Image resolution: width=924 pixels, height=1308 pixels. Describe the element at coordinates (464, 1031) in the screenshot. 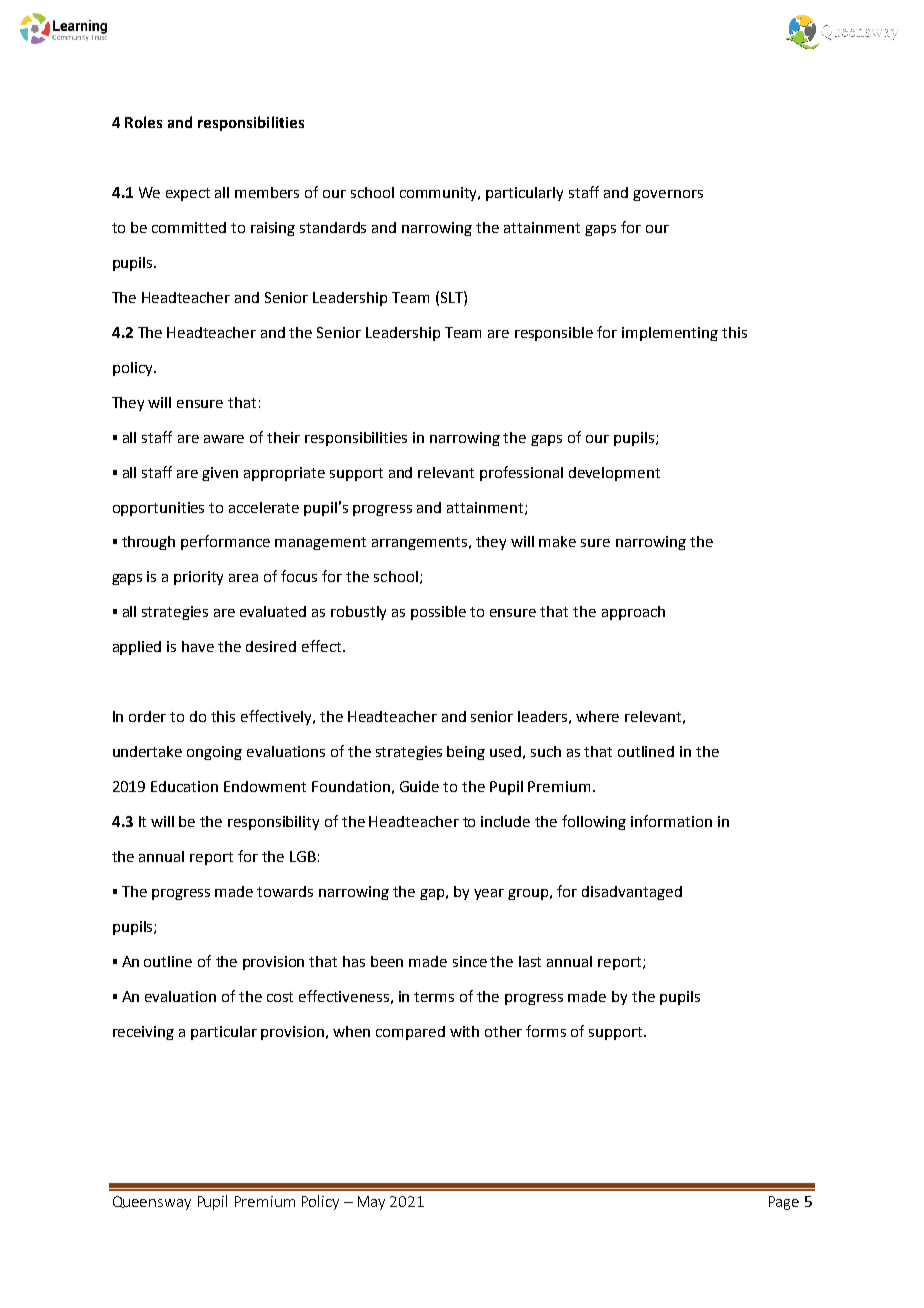

I see `with` at that location.
